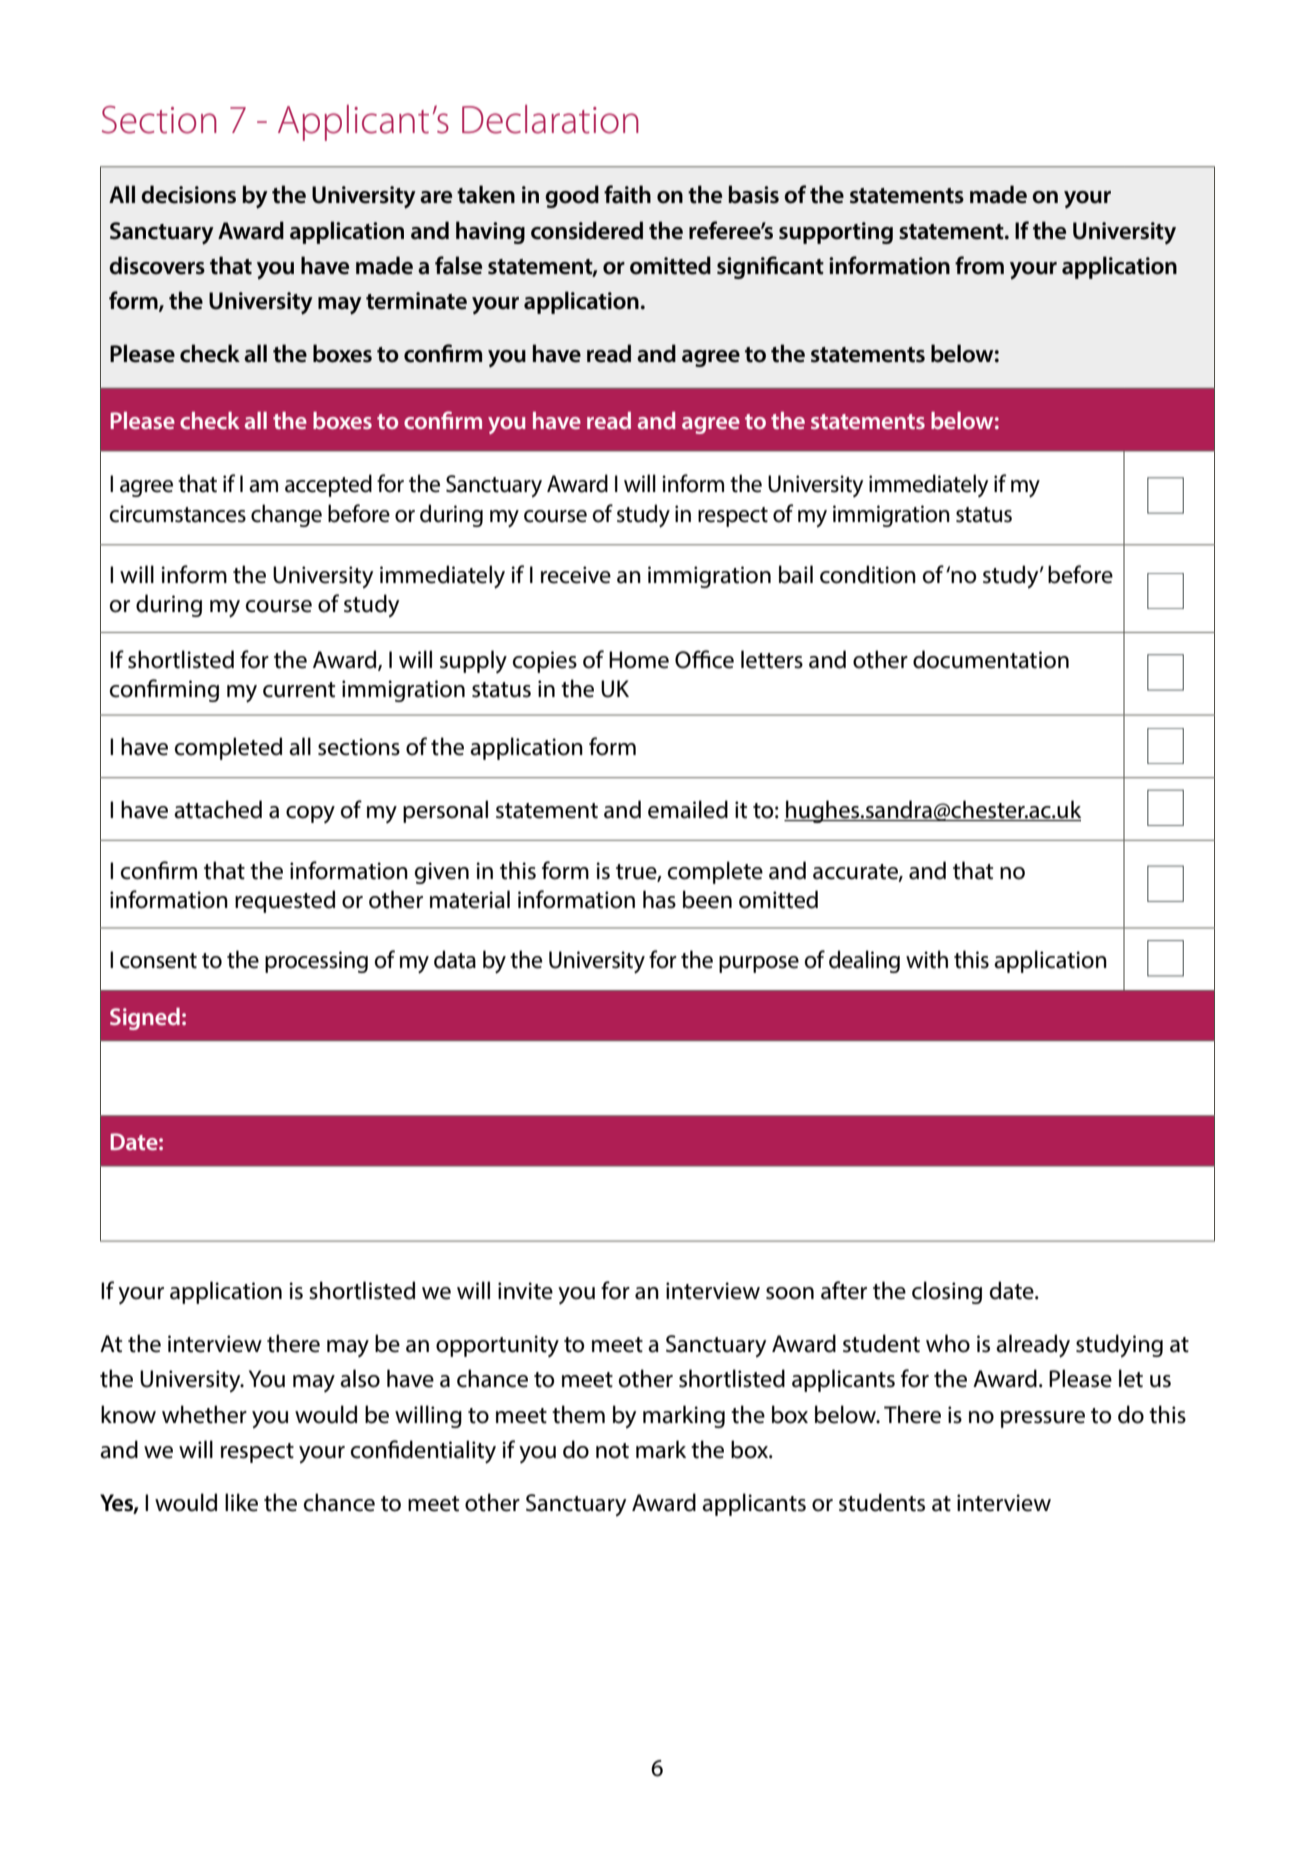  What do you see at coordinates (241, 1502) in the page?
I see `like` at bounding box center [241, 1502].
